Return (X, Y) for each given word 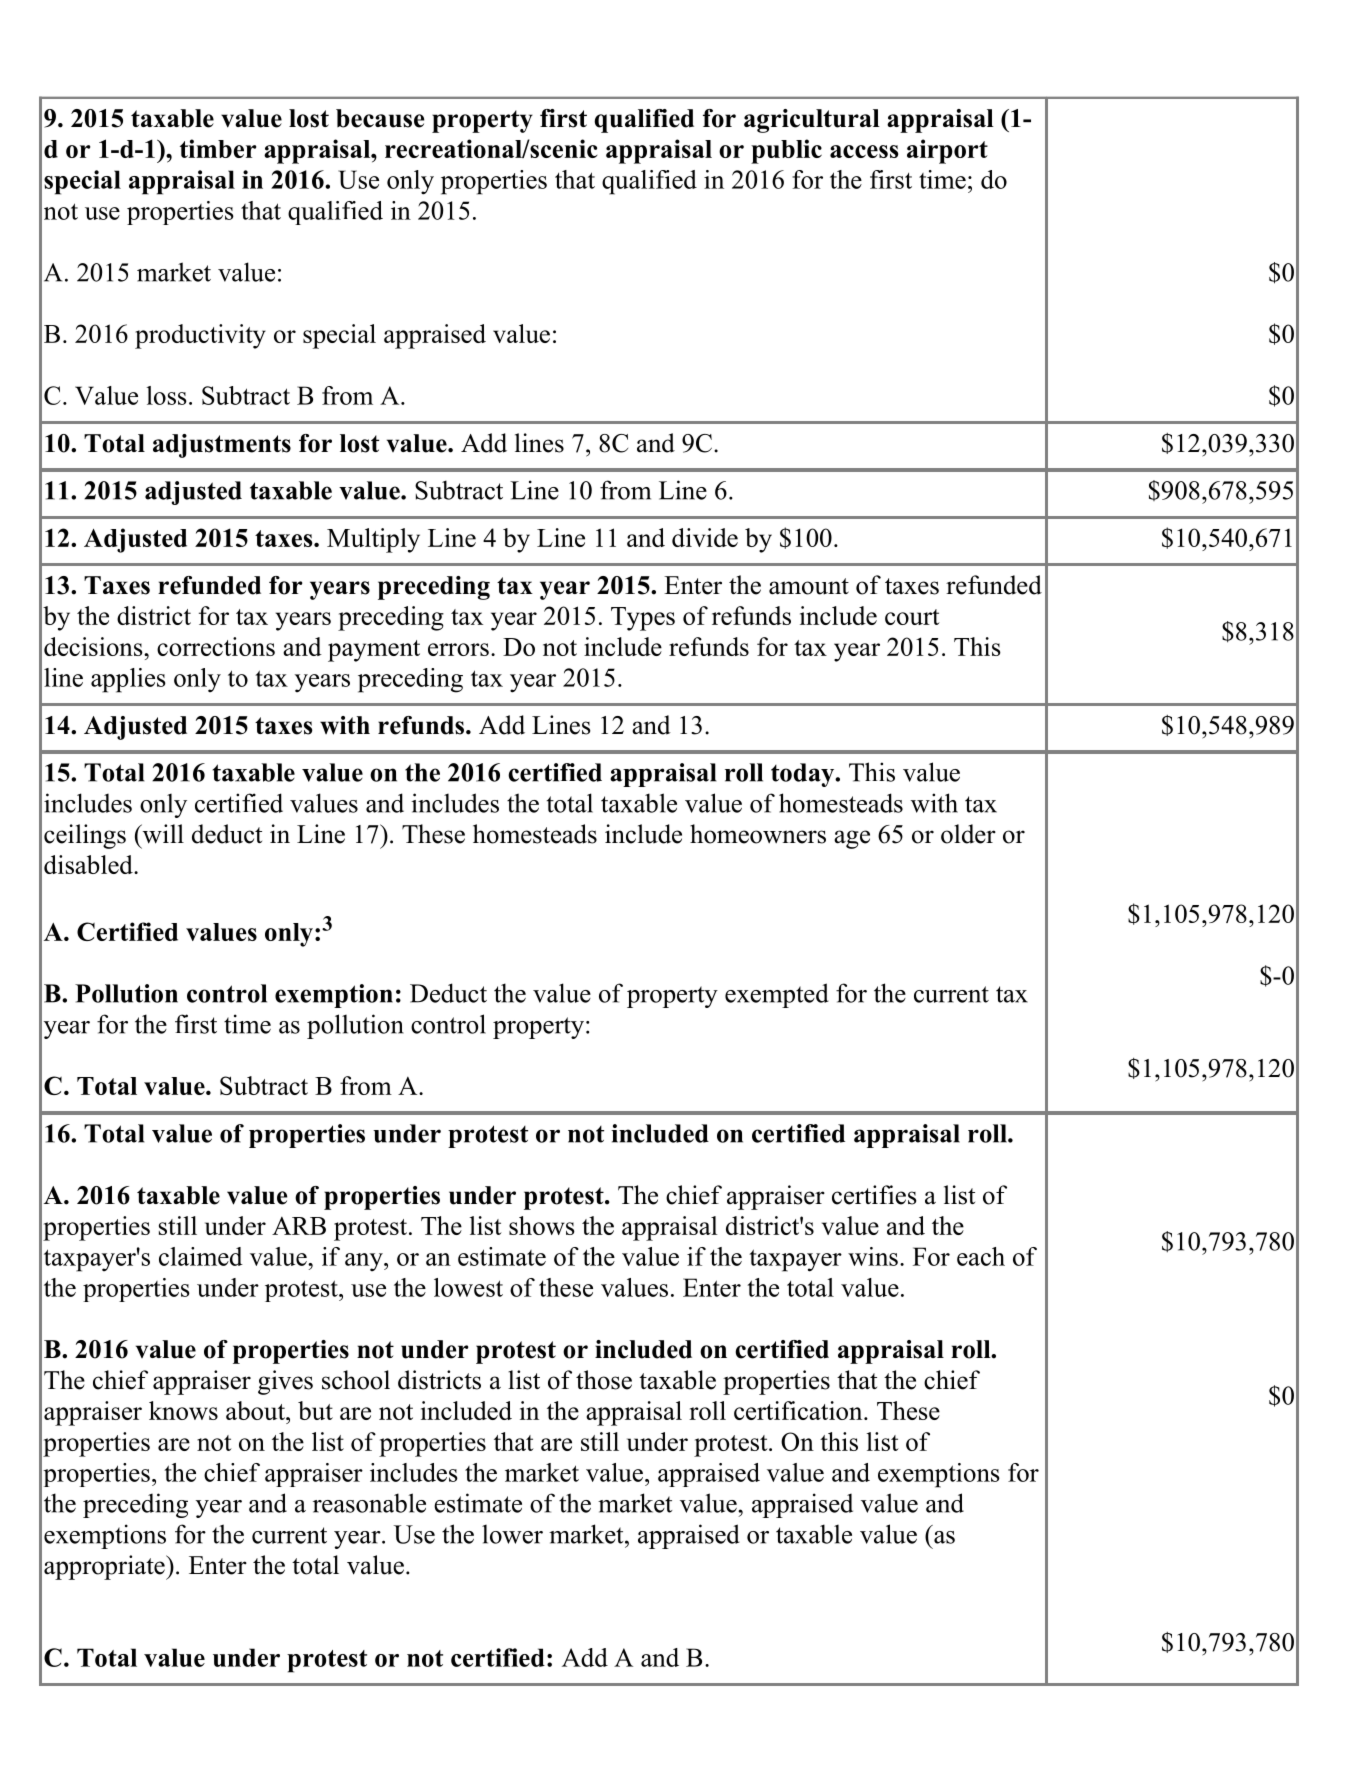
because (380, 118)
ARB (299, 1226)
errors (458, 649)
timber (218, 148)
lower (512, 1534)
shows (542, 1225)
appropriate (105, 1567)
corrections (216, 646)
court (912, 617)
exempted (777, 995)
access (864, 151)
